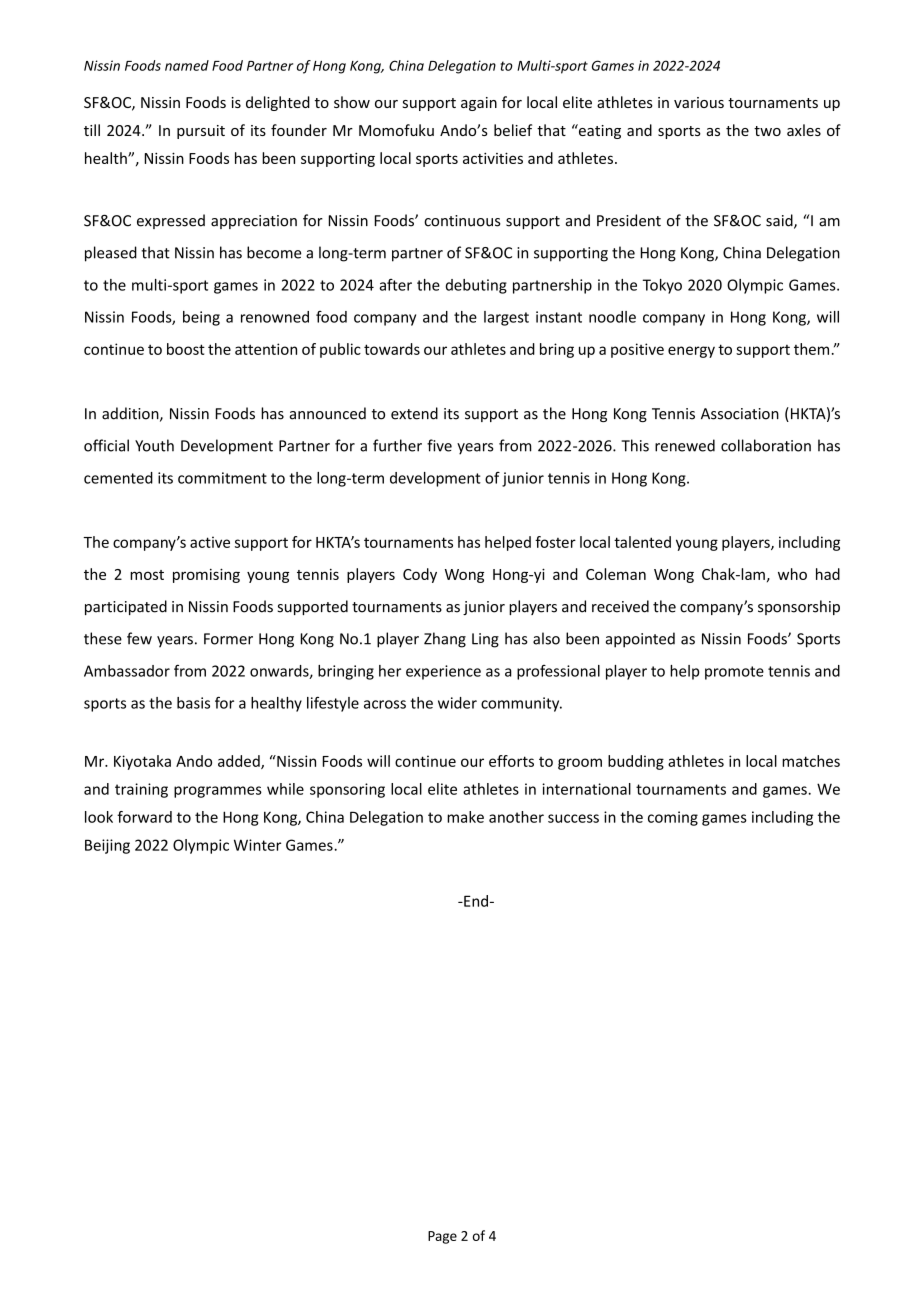 Image resolution: width=924 pixels, height=1308 pixels. What do you see at coordinates (811, 761) in the page?
I see `matches` at bounding box center [811, 761].
